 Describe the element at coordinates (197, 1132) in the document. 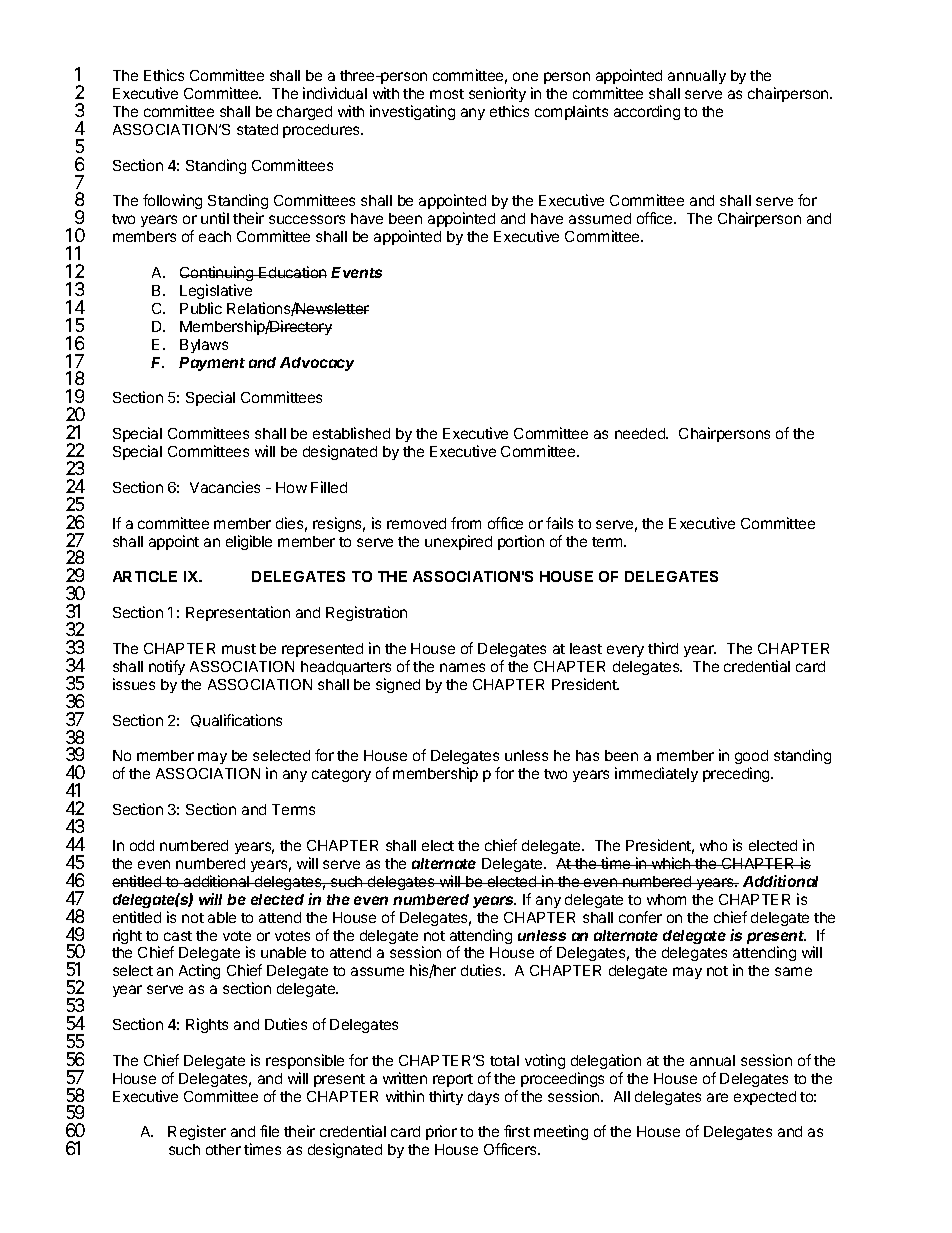

I see `Register` at that location.
